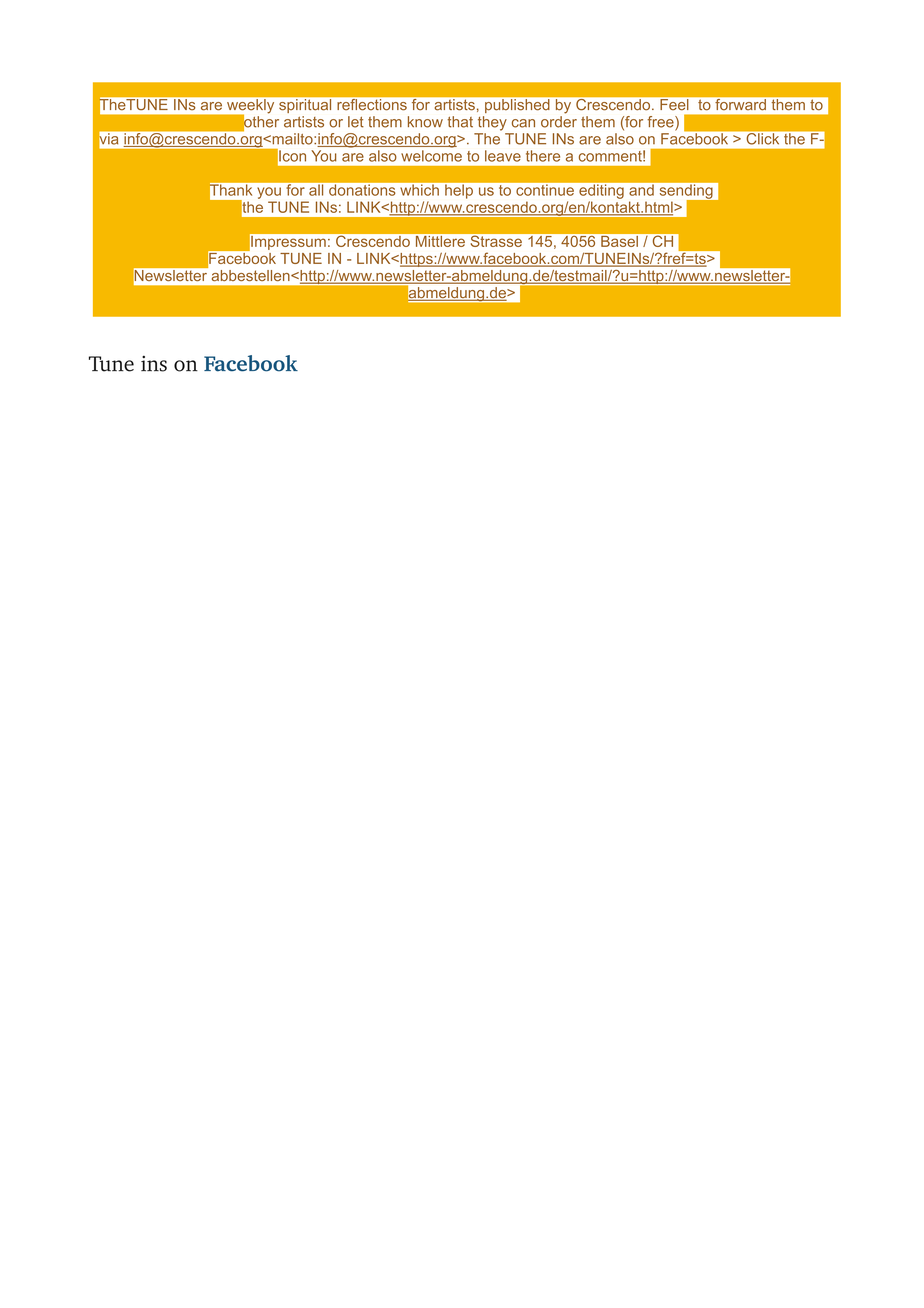 This image has height=1308, width=924. Describe the element at coordinates (543, 156) in the image. I see `there` at that location.
